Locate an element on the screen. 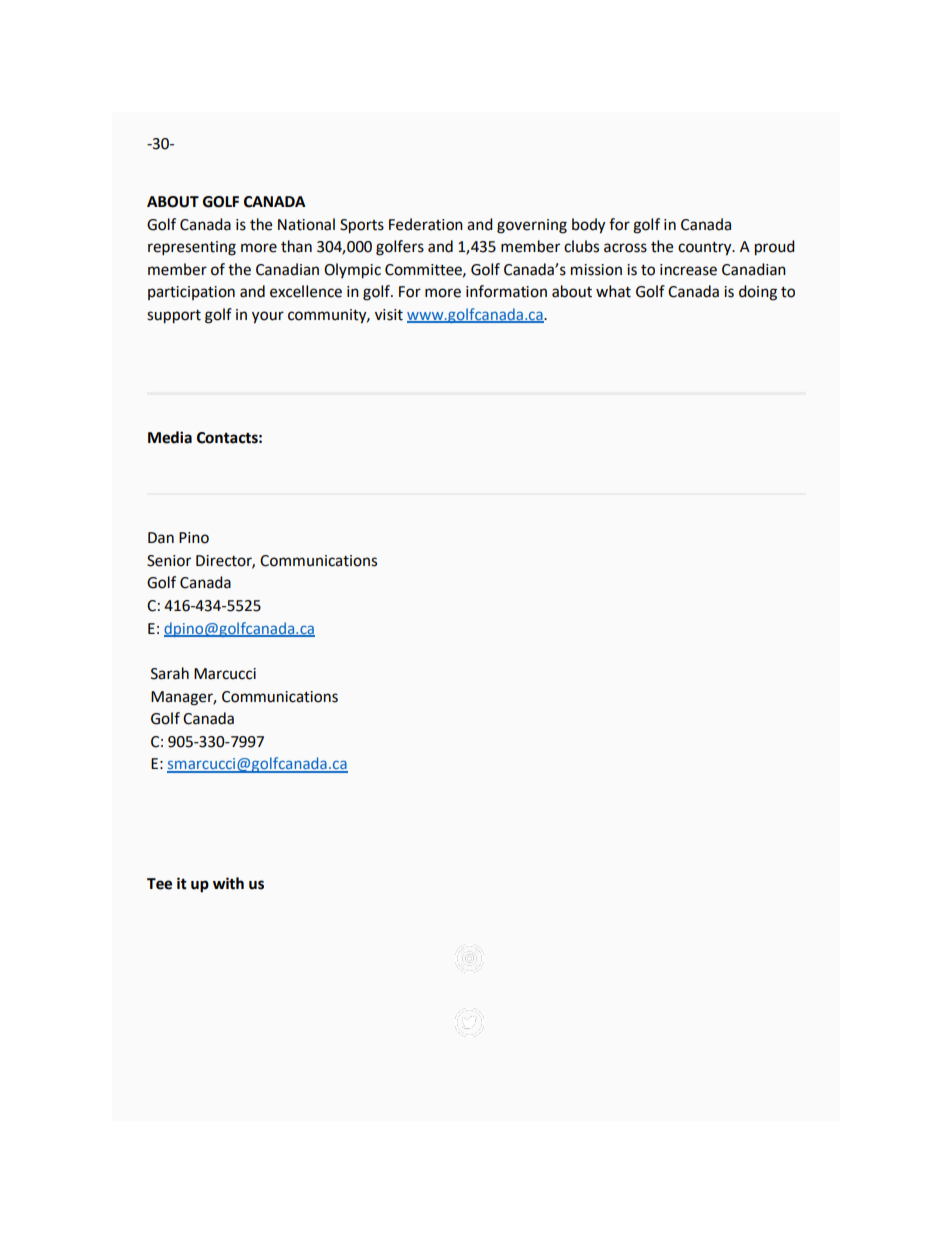 The height and width of the screenshot is (1233, 952). Federation is located at coordinates (426, 224).
